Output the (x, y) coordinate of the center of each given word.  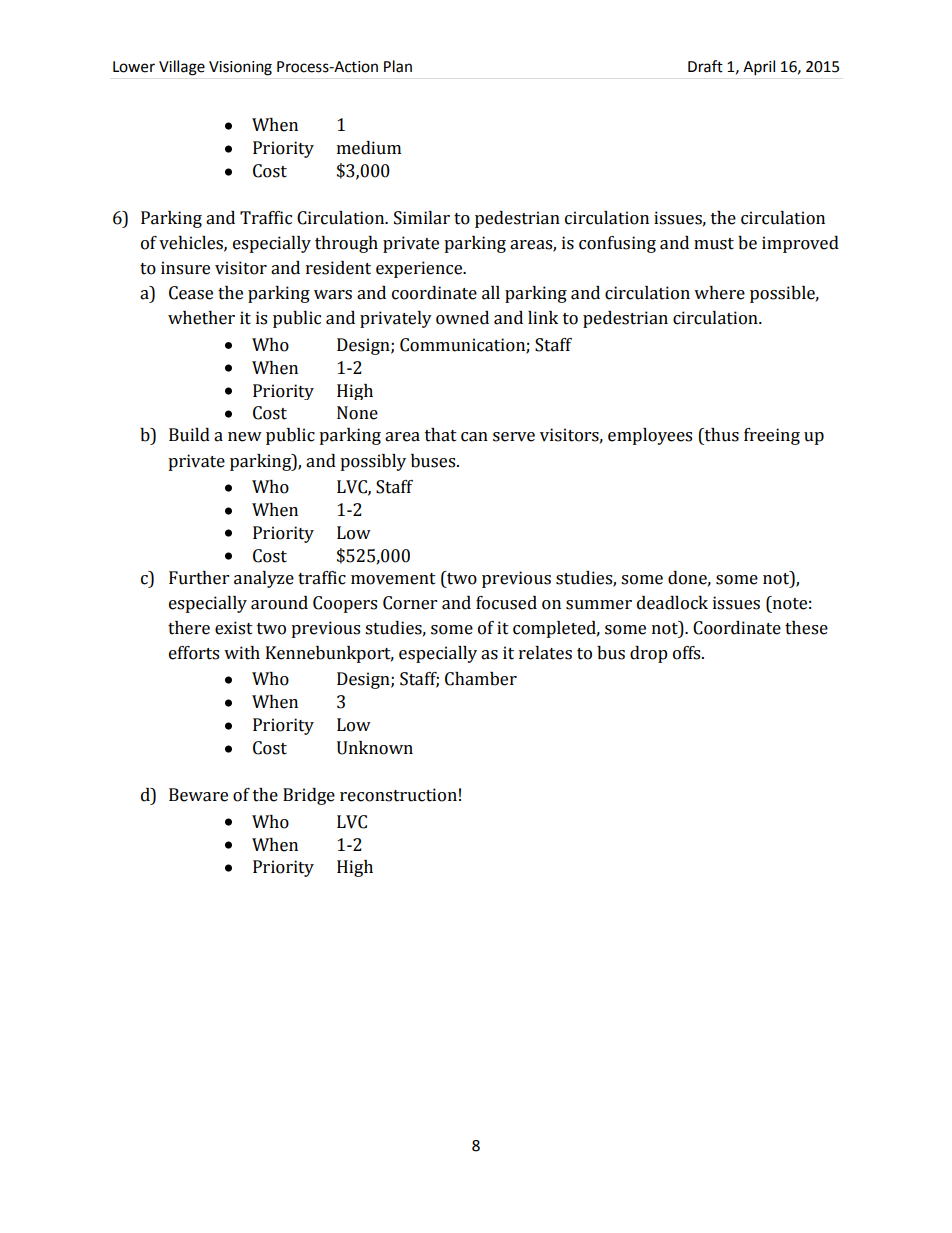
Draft (705, 66)
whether (201, 318)
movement (393, 579)
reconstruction (398, 795)
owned (462, 318)
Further (199, 578)
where (719, 293)
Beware (198, 795)
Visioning (240, 68)
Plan (398, 66)
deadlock (672, 603)
